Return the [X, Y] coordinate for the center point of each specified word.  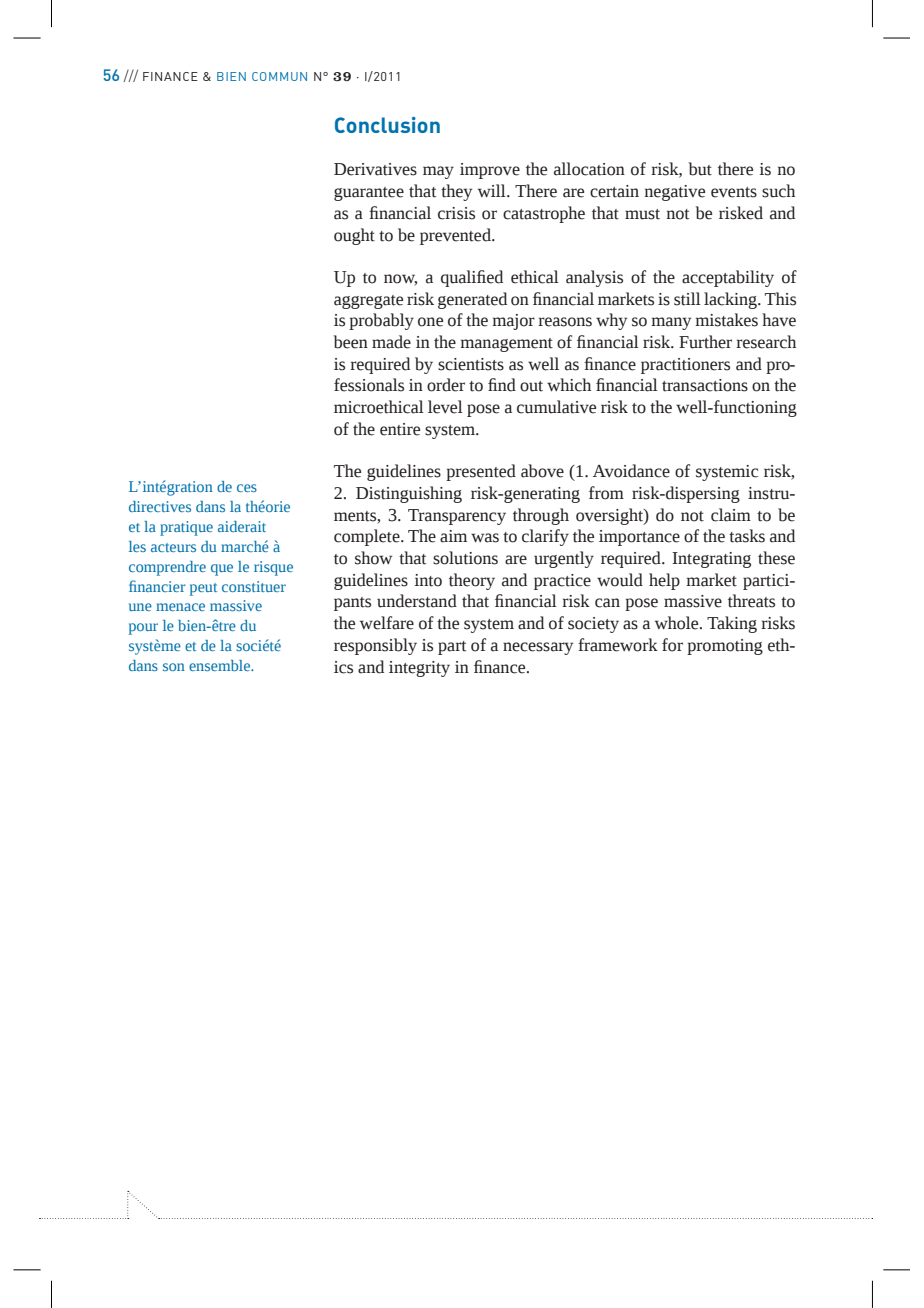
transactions [705, 385]
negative [675, 193]
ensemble [221, 665]
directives [160, 506]
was [485, 538]
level [445, 407]
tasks [747, 536]
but [700, 169]
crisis [456, 213]
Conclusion [387, 125]
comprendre [167, 568]
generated [472, 300]
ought [354, 236]
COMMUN [279, 76]
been [351, 342]
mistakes [726, 320]
